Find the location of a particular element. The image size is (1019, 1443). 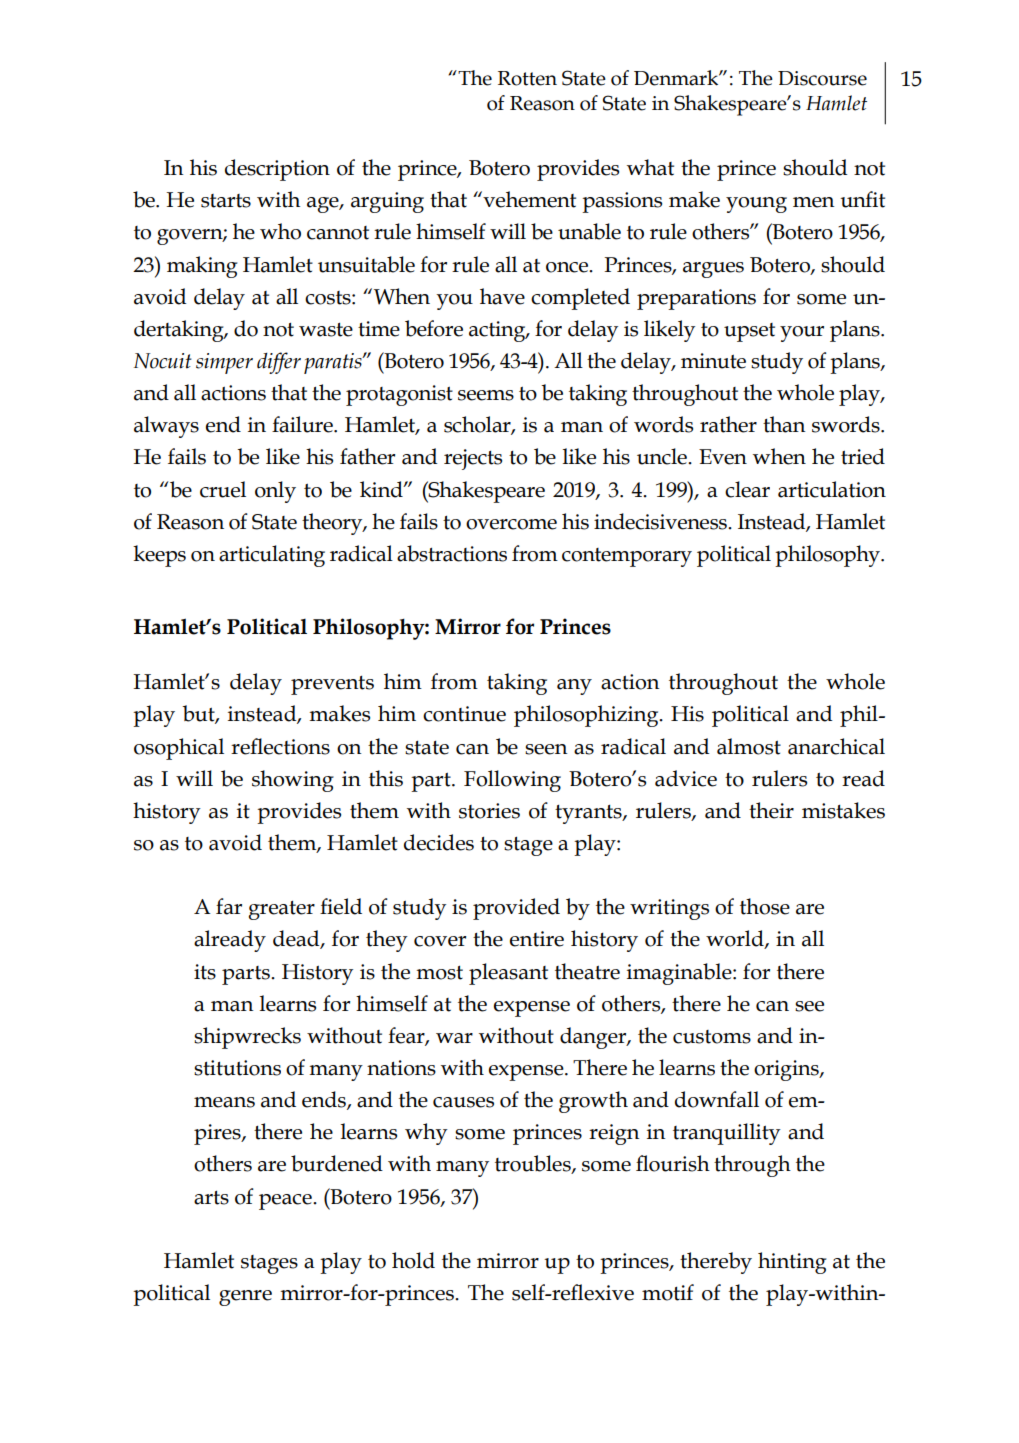

hold is located at coordinates (413, 1260).
